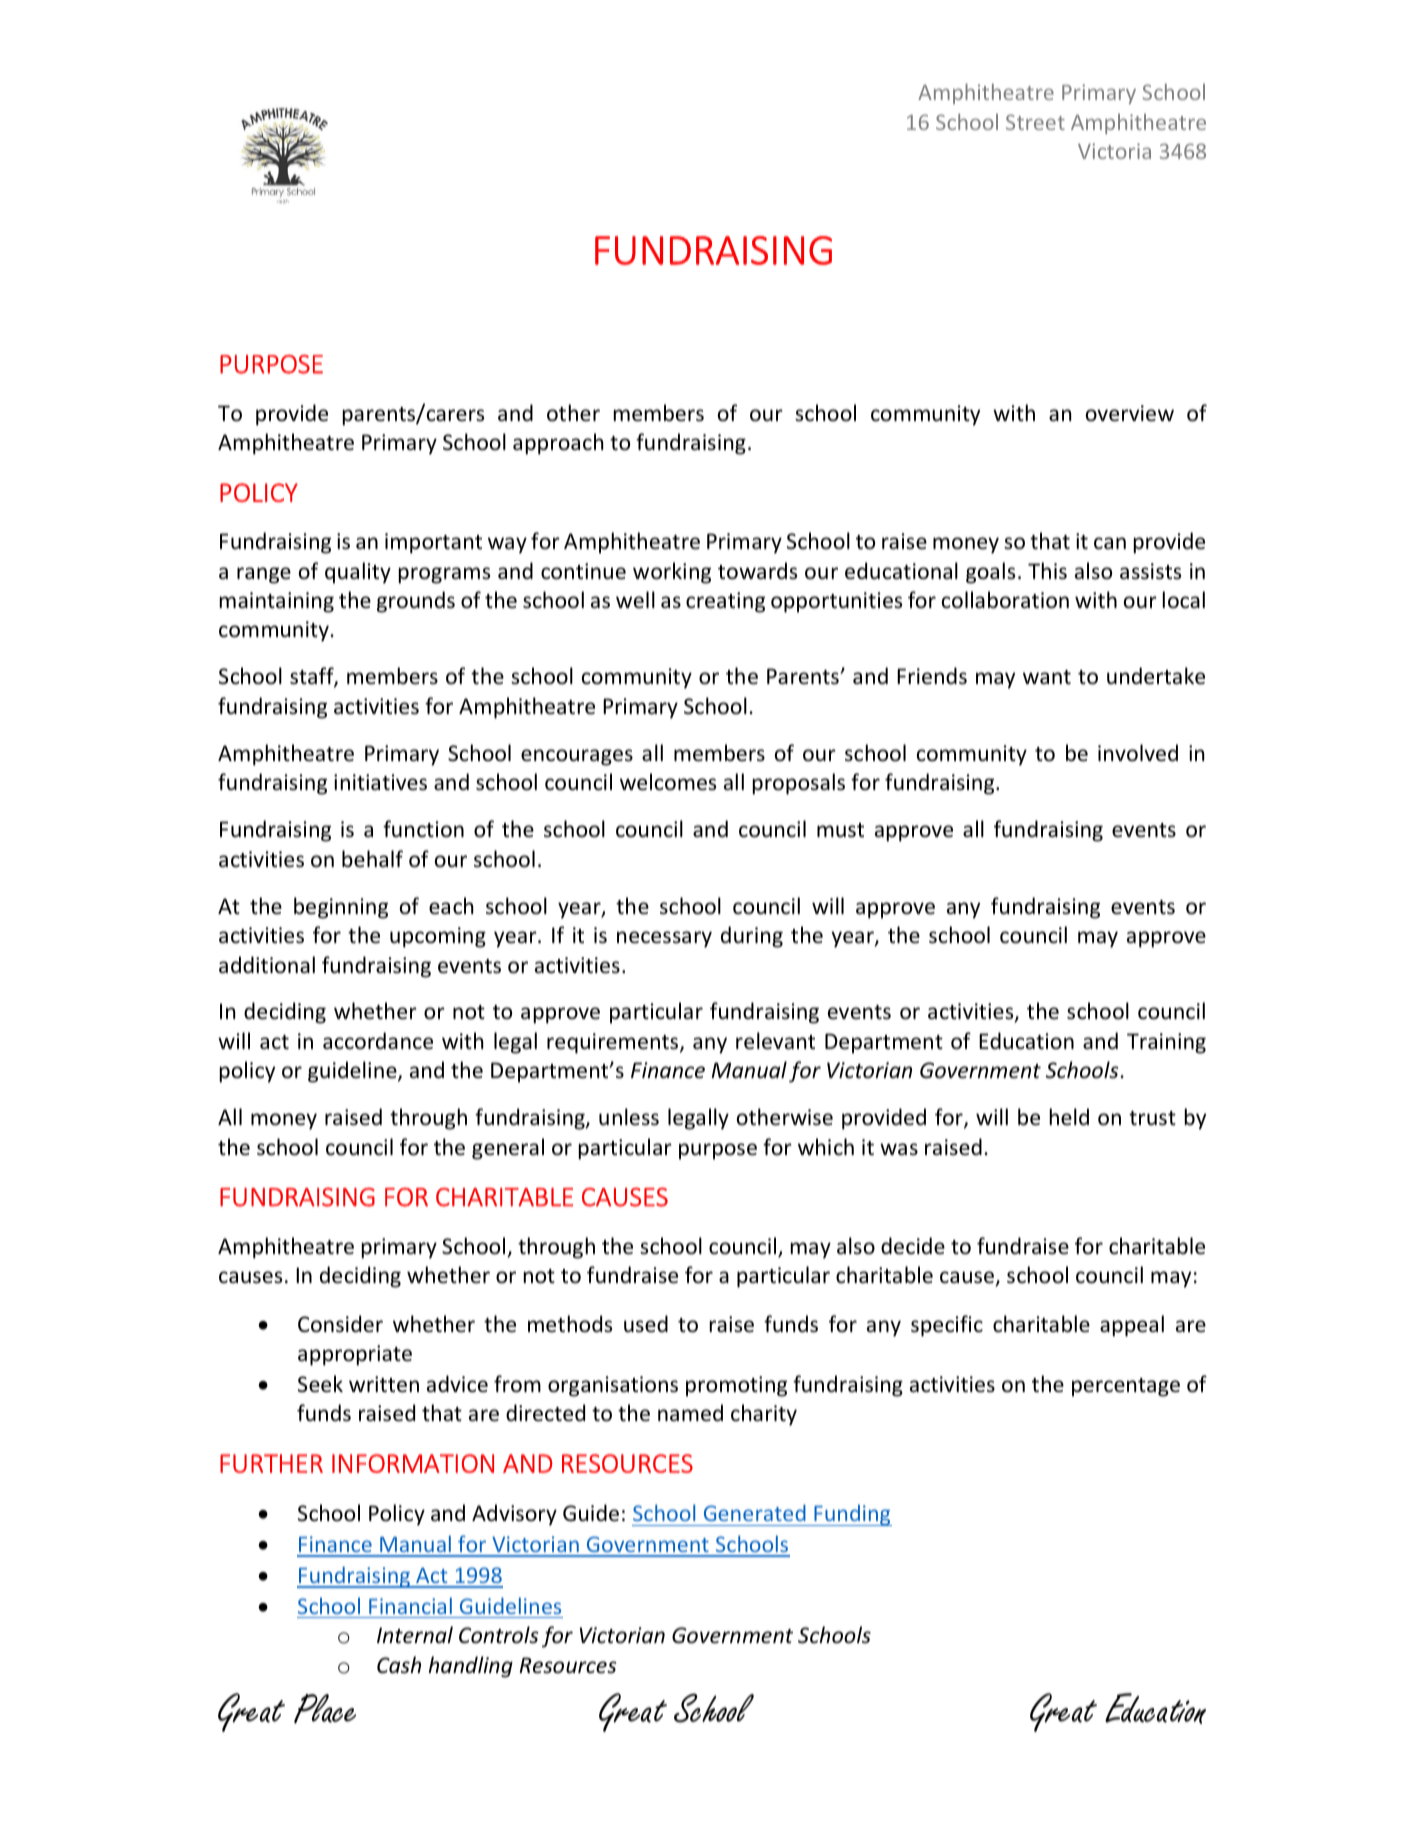 The width and height of the screenshot is (1427, 1846). I want to click on beginning, so click(341, 908).
